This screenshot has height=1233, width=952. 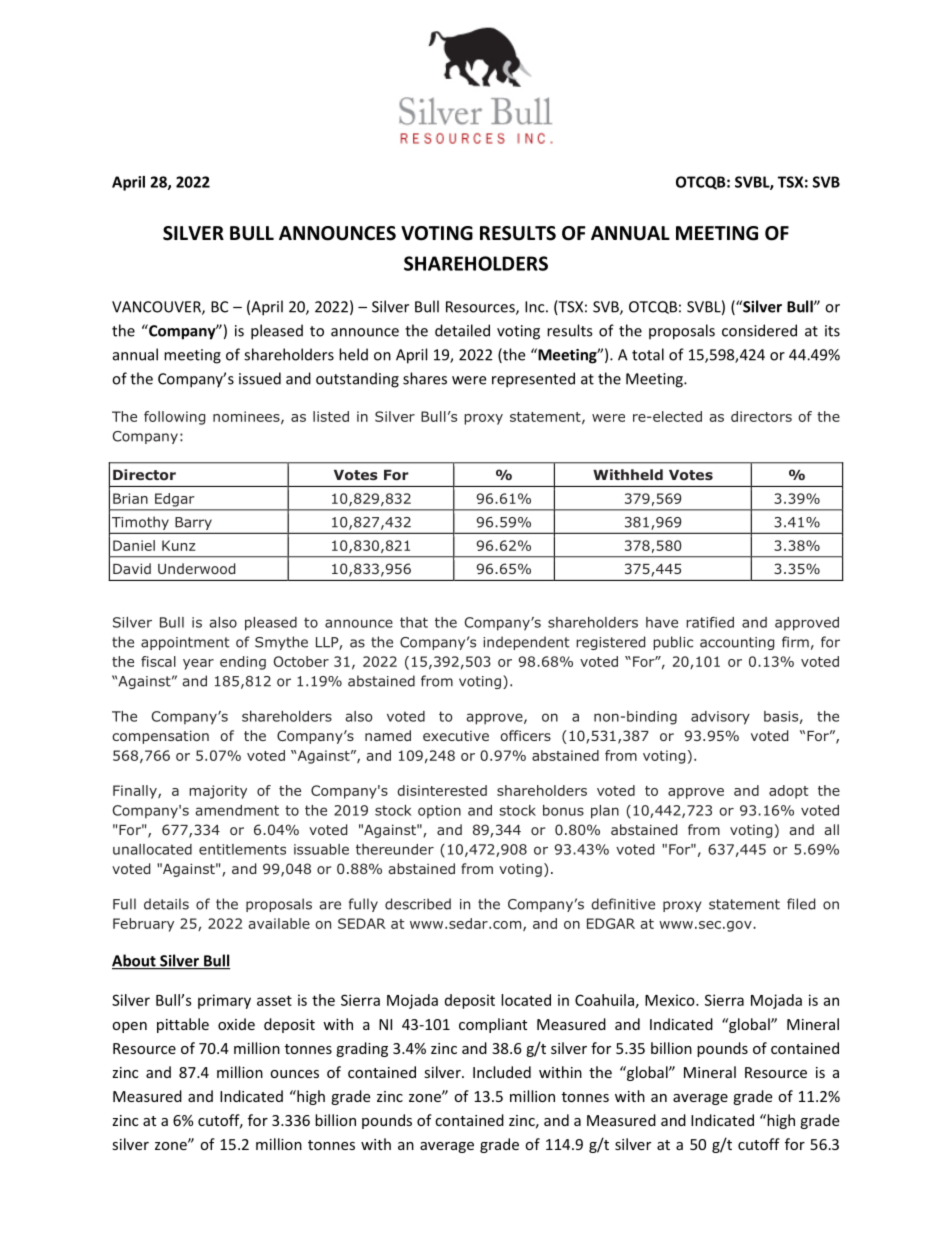 I want to click on adopt, so click(x=788, y=792).
